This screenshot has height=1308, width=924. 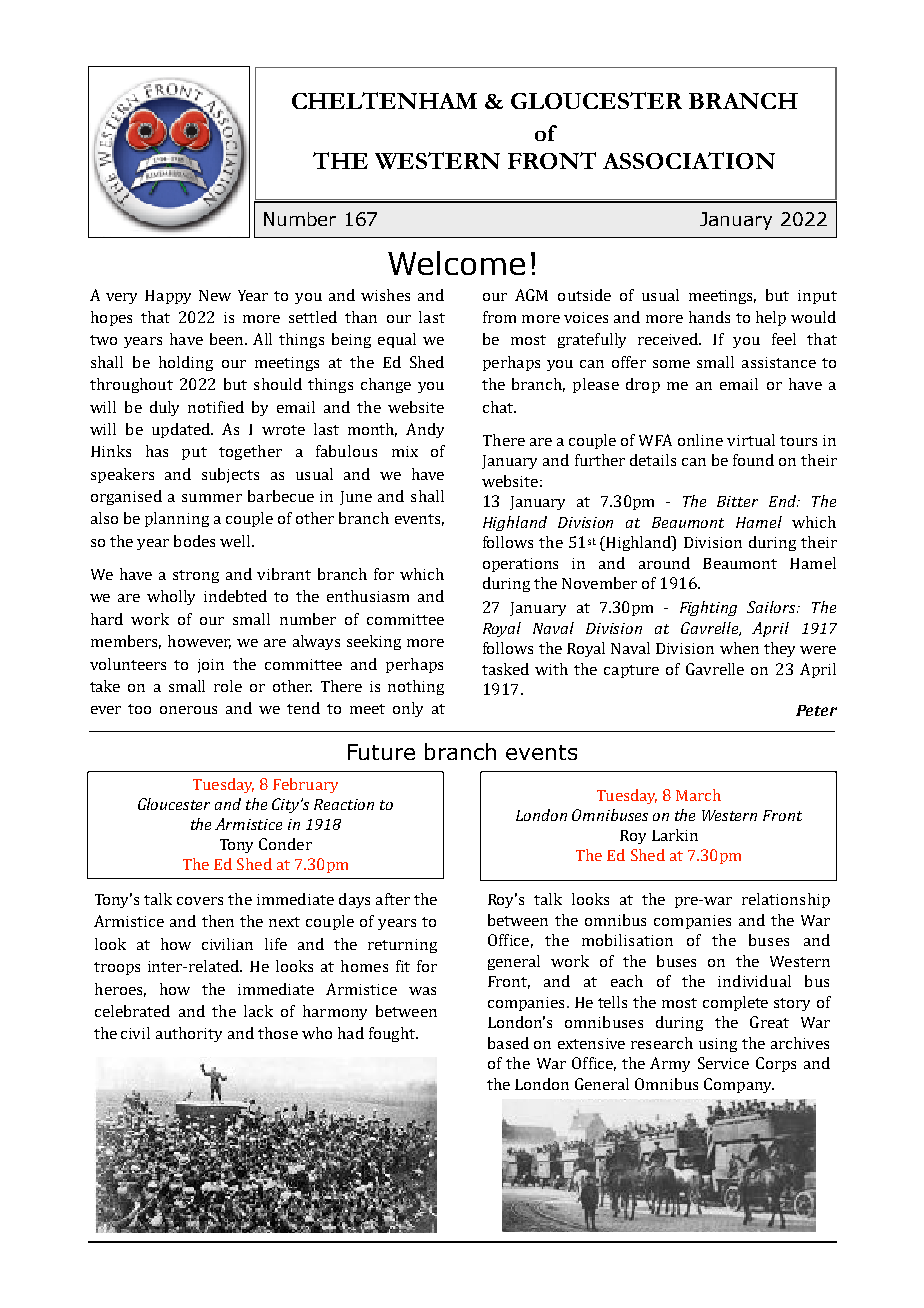 What do you see at coordinates (505, 669) in the screenshot?
I see `tasked` at bounding box center [505, 669].
